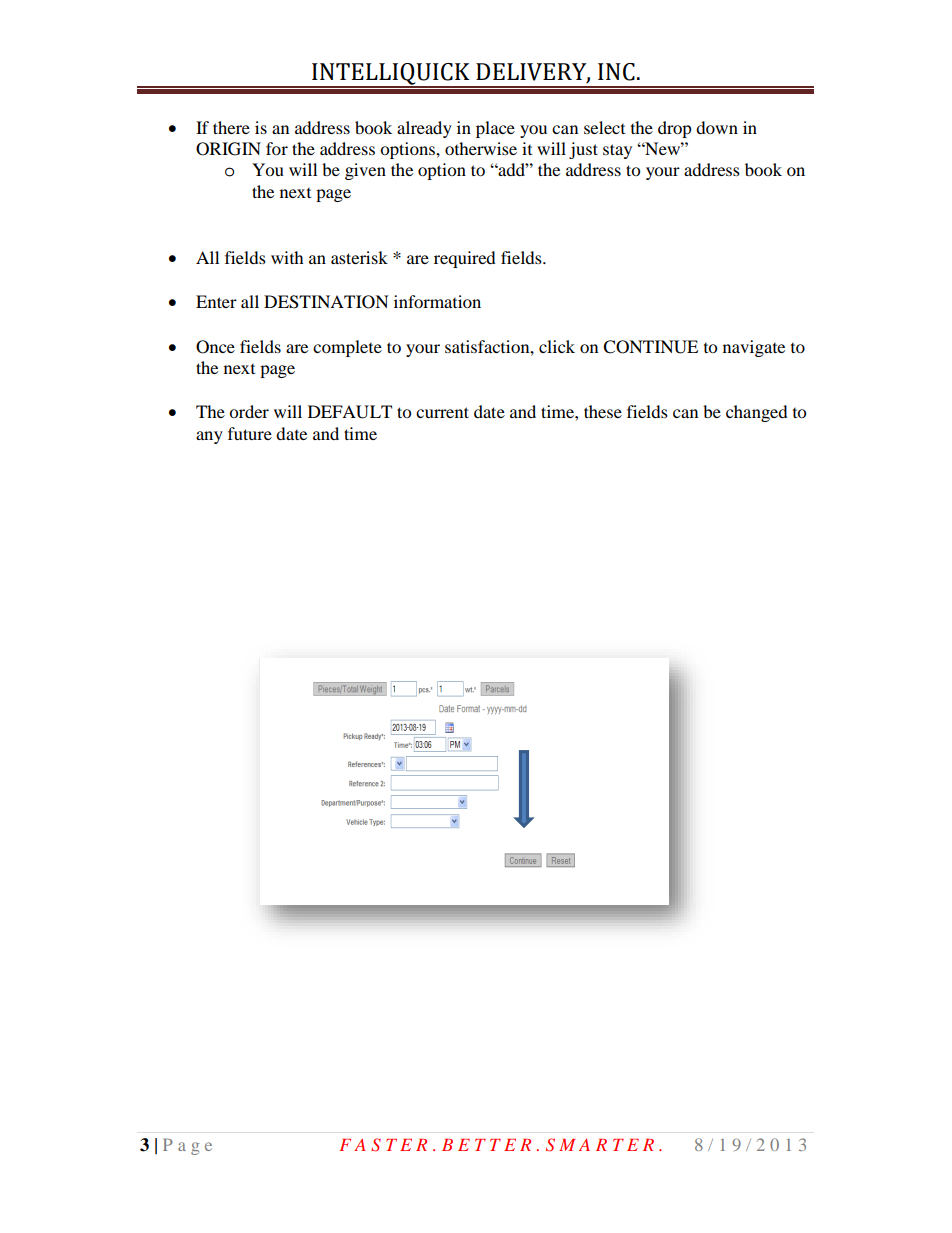  What do you see at coordinates (250, 433) in the screenshot?
I see `future` at bounding box center [250, 433].
